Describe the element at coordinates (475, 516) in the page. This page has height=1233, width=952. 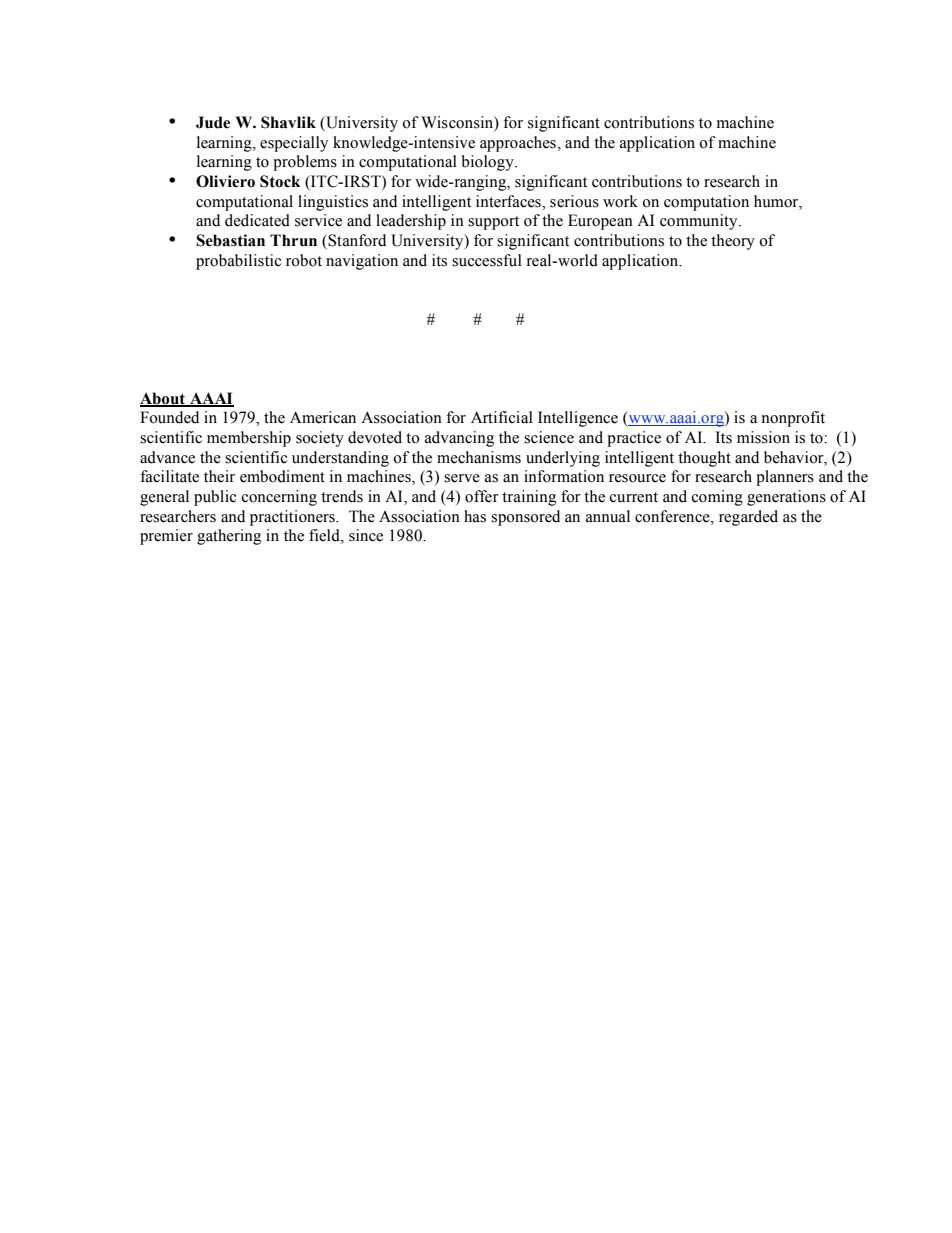
I see `has` at that location.
